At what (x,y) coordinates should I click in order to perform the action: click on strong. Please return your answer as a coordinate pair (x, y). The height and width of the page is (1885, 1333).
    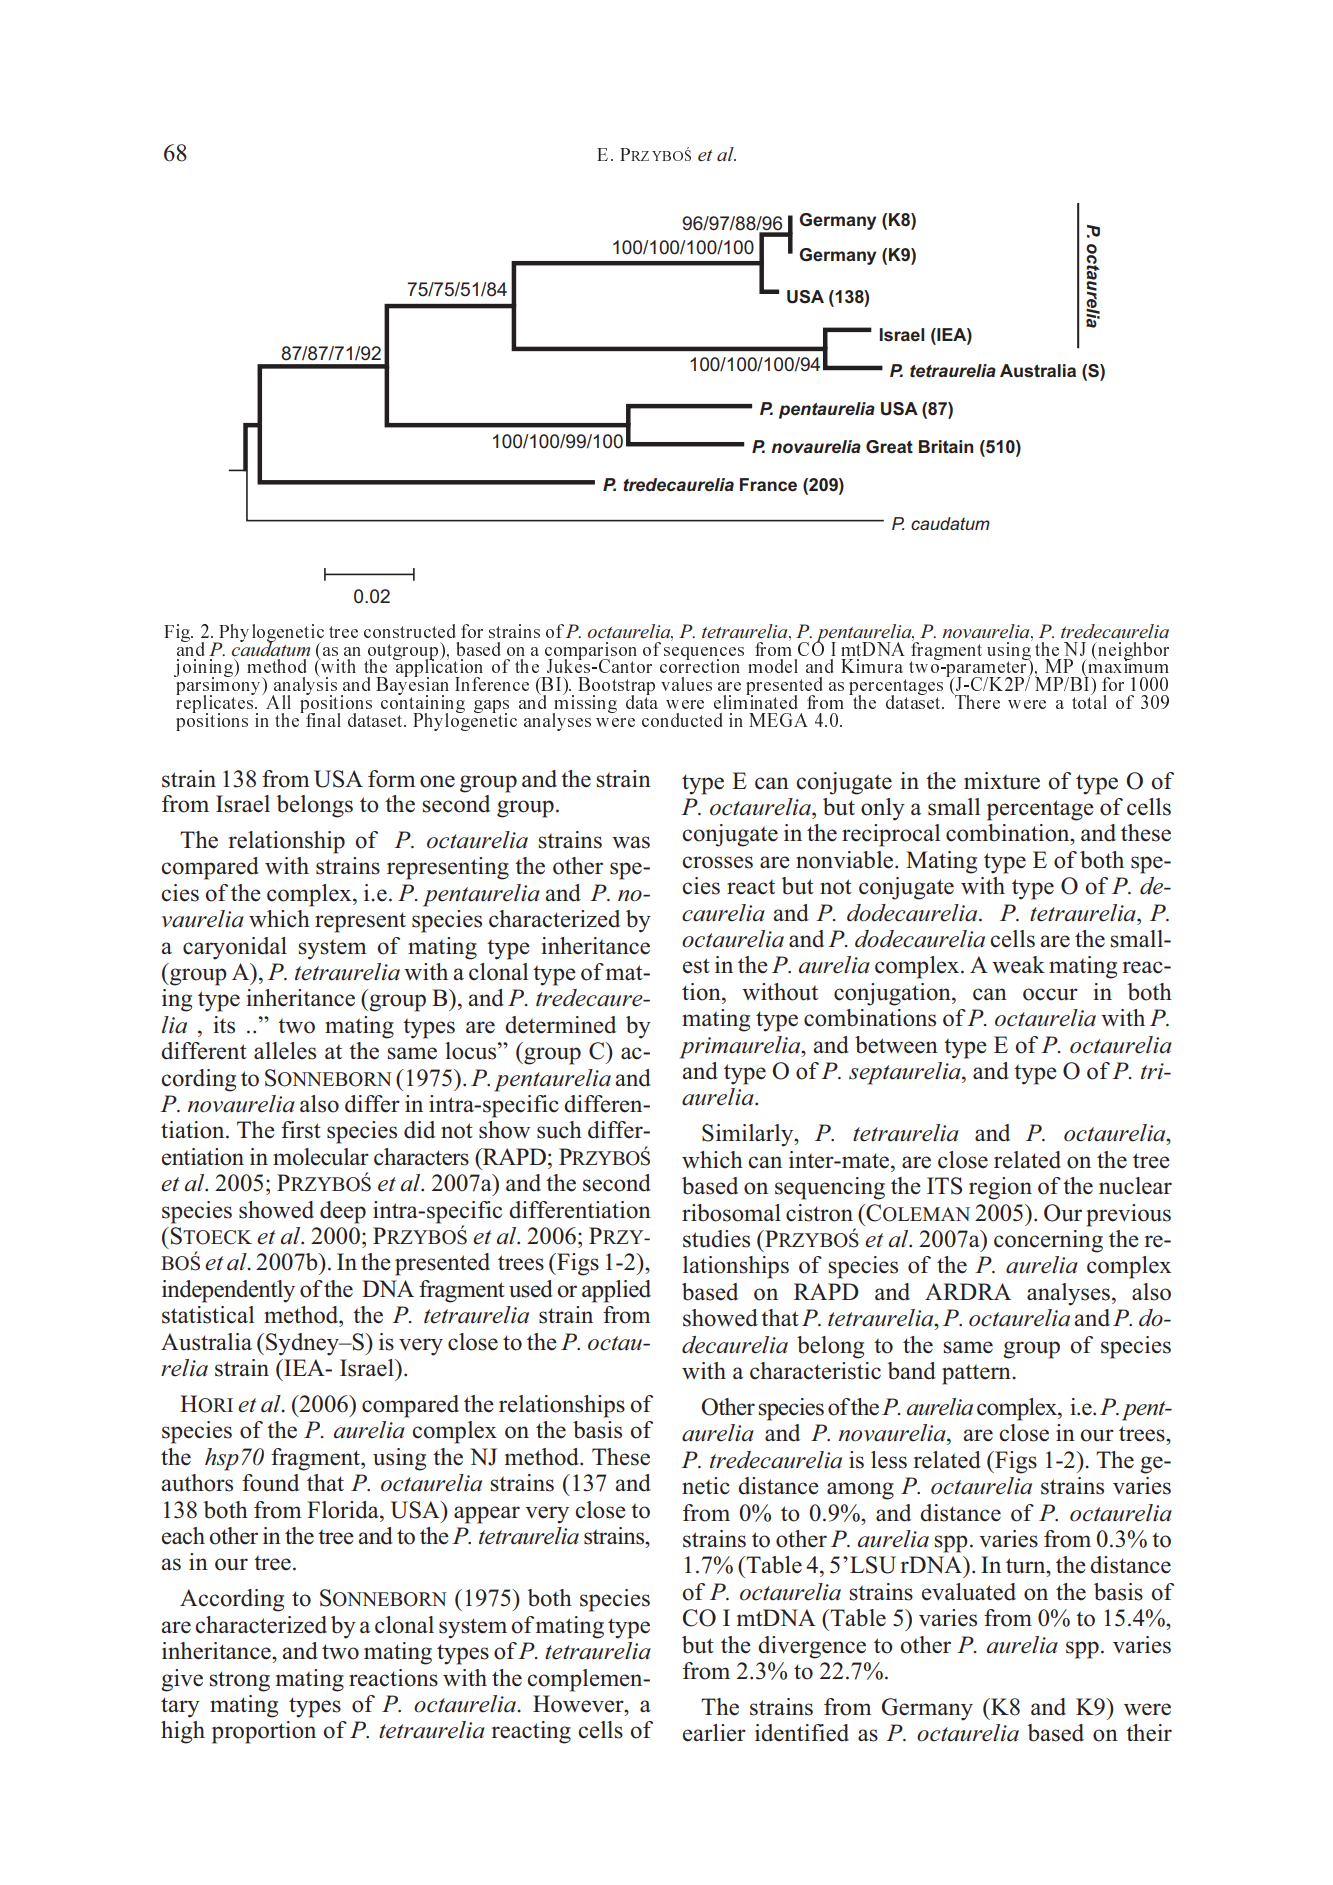
    Looking at the image, I should click on (240, 1681).
